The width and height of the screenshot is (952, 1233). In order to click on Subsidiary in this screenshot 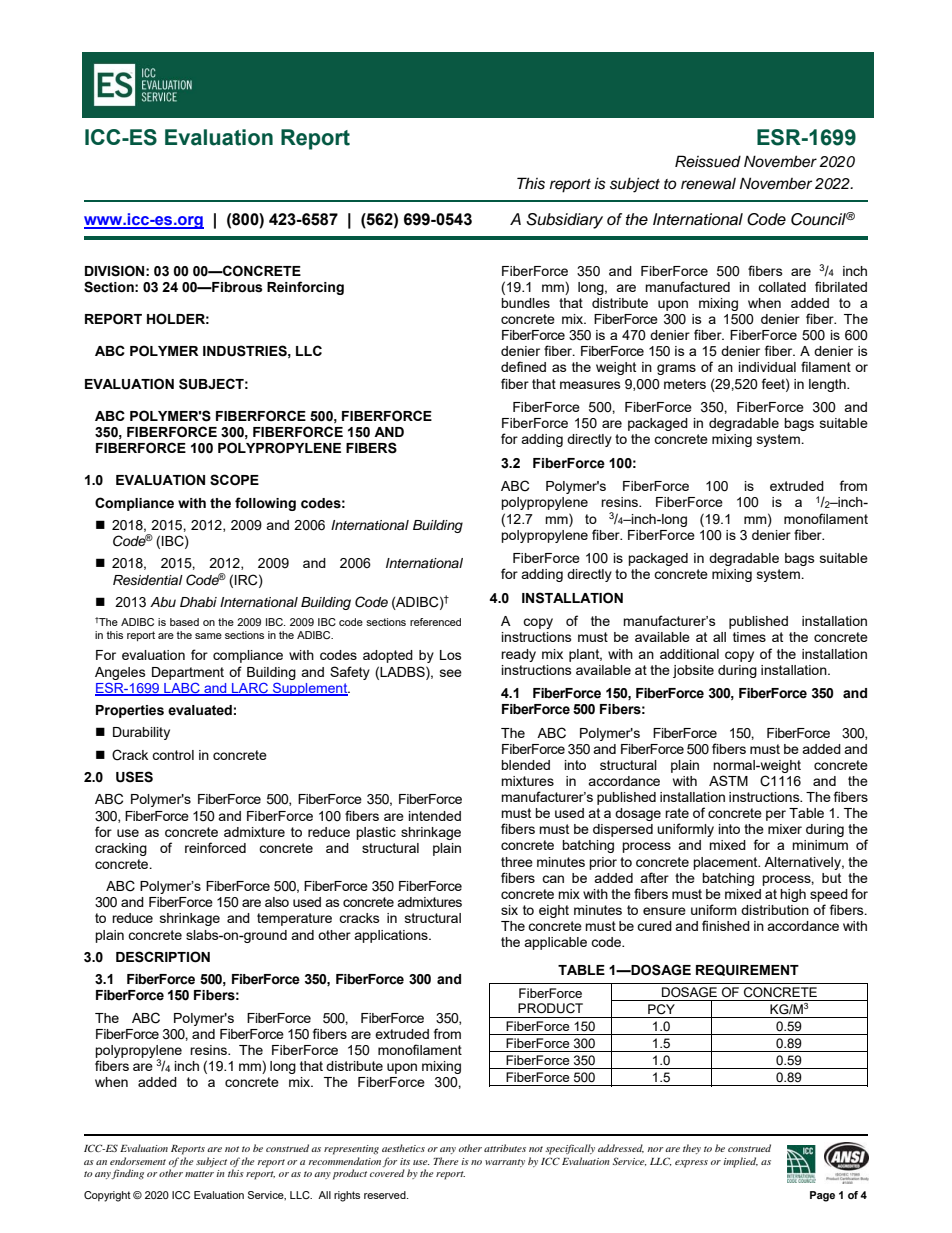, I will do `click(564, 221)`.
